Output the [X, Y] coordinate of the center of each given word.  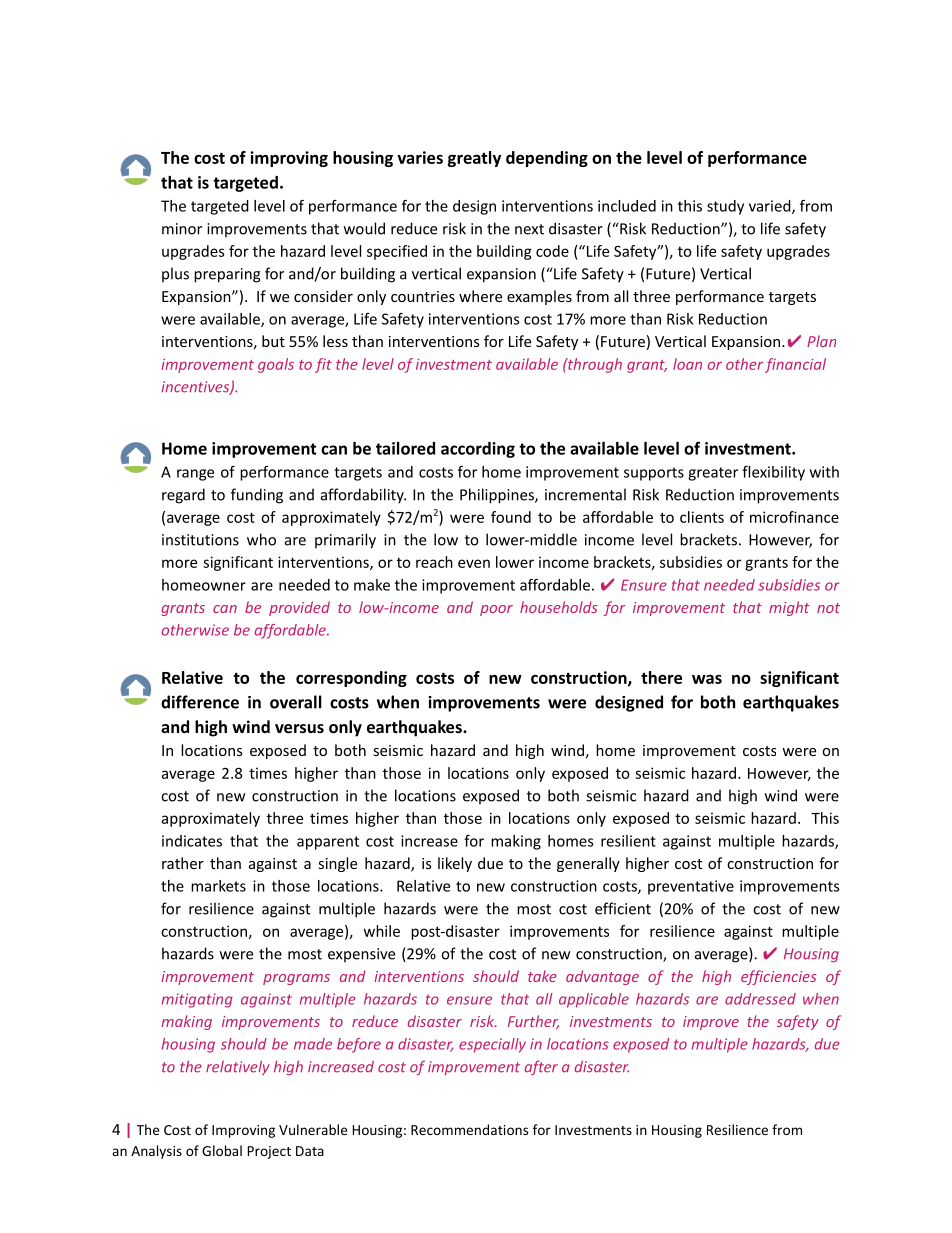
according [478, 450]
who [261, 539]
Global [222, 1150]
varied [770, 206]
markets [218, 886]
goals [276, 365]
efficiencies [778, 977]
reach [434, 562]
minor [182, 229]
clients [702, 517]
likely [455, 864]
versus [299, 728]
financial [795, 365]
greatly [474, 159]
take [542, 976]
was [707, 679]
